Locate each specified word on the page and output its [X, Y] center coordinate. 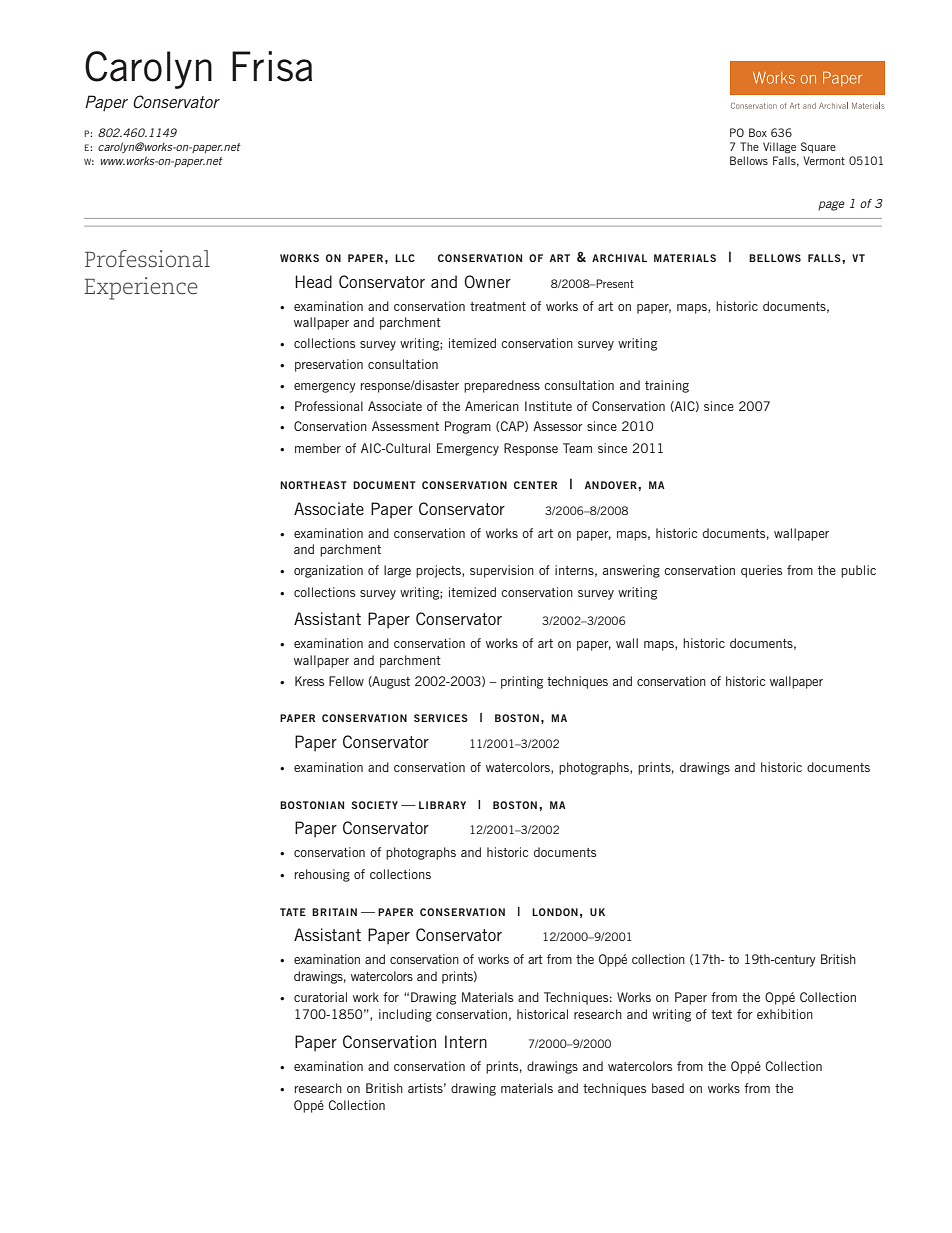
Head [313, 281]
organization [328, 571]
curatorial [320, 997]
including [405, 1015]
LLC [405, 258]
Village [779, 148]
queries [761, 571]
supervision [502, 571]
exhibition [785, 1014]
